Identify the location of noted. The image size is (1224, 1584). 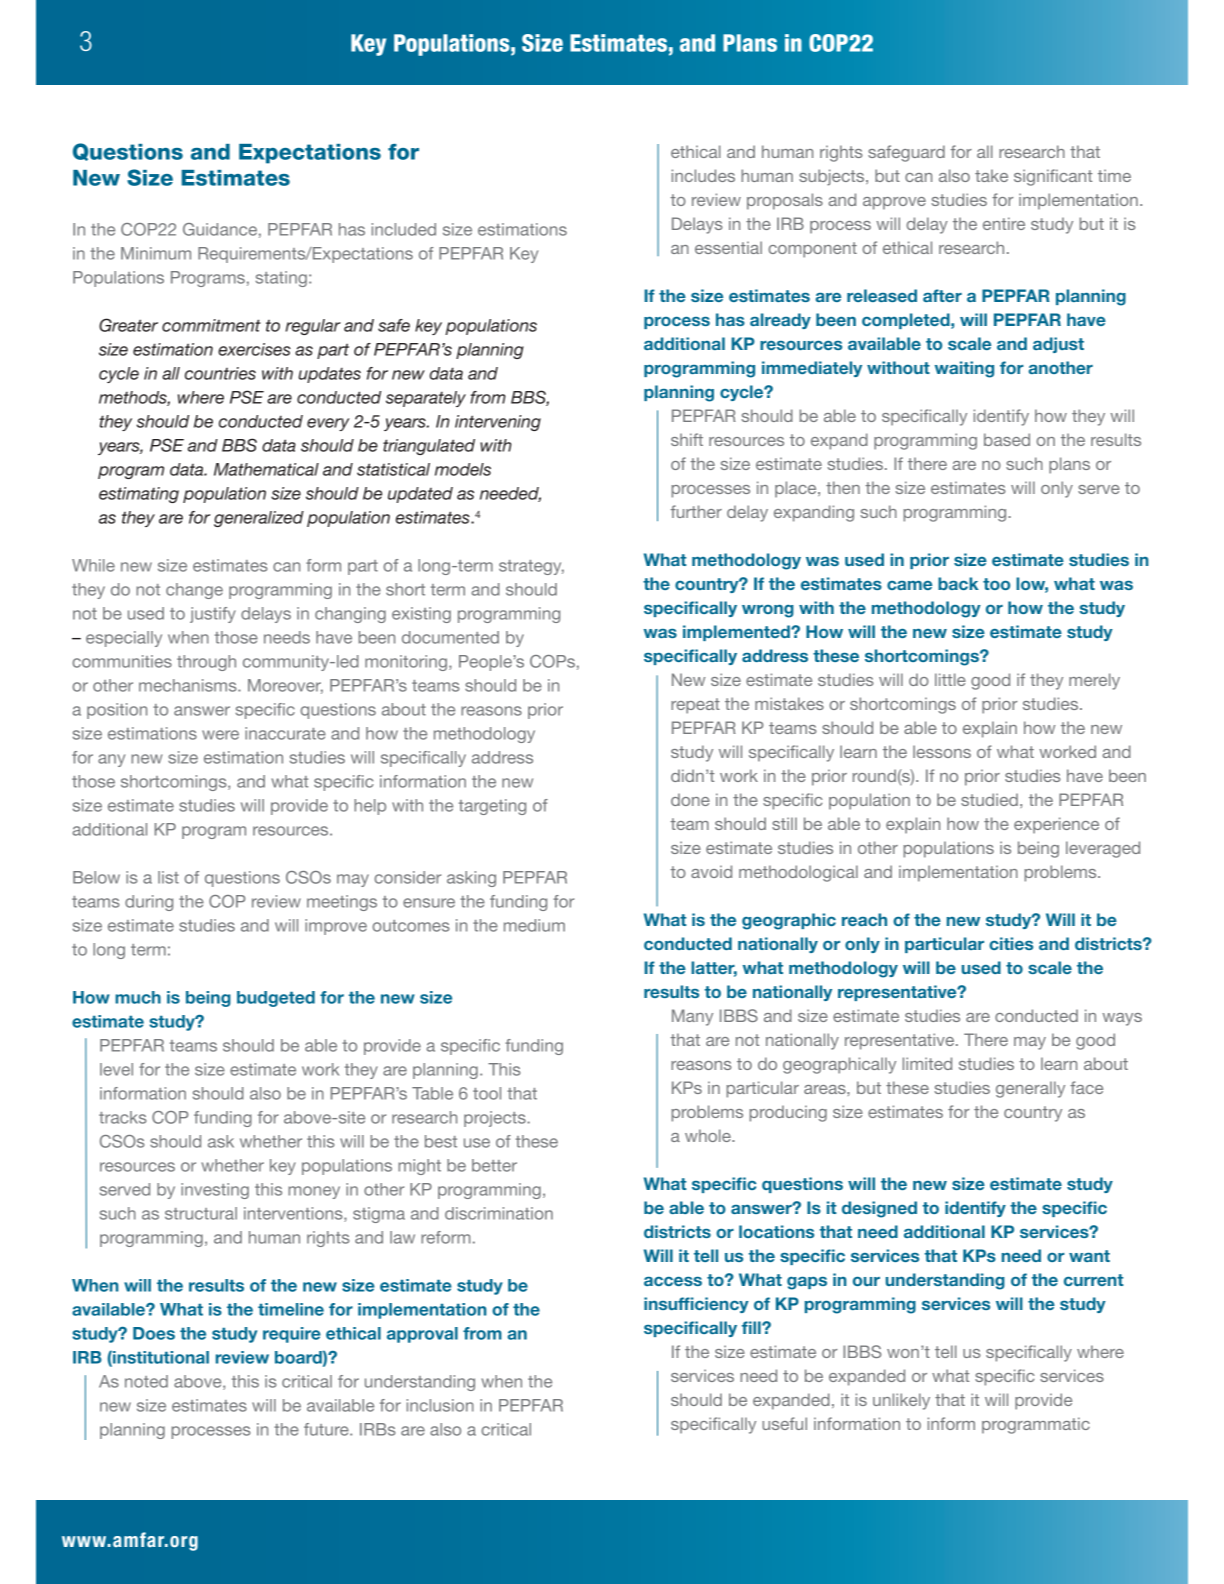
(146, 1381).
